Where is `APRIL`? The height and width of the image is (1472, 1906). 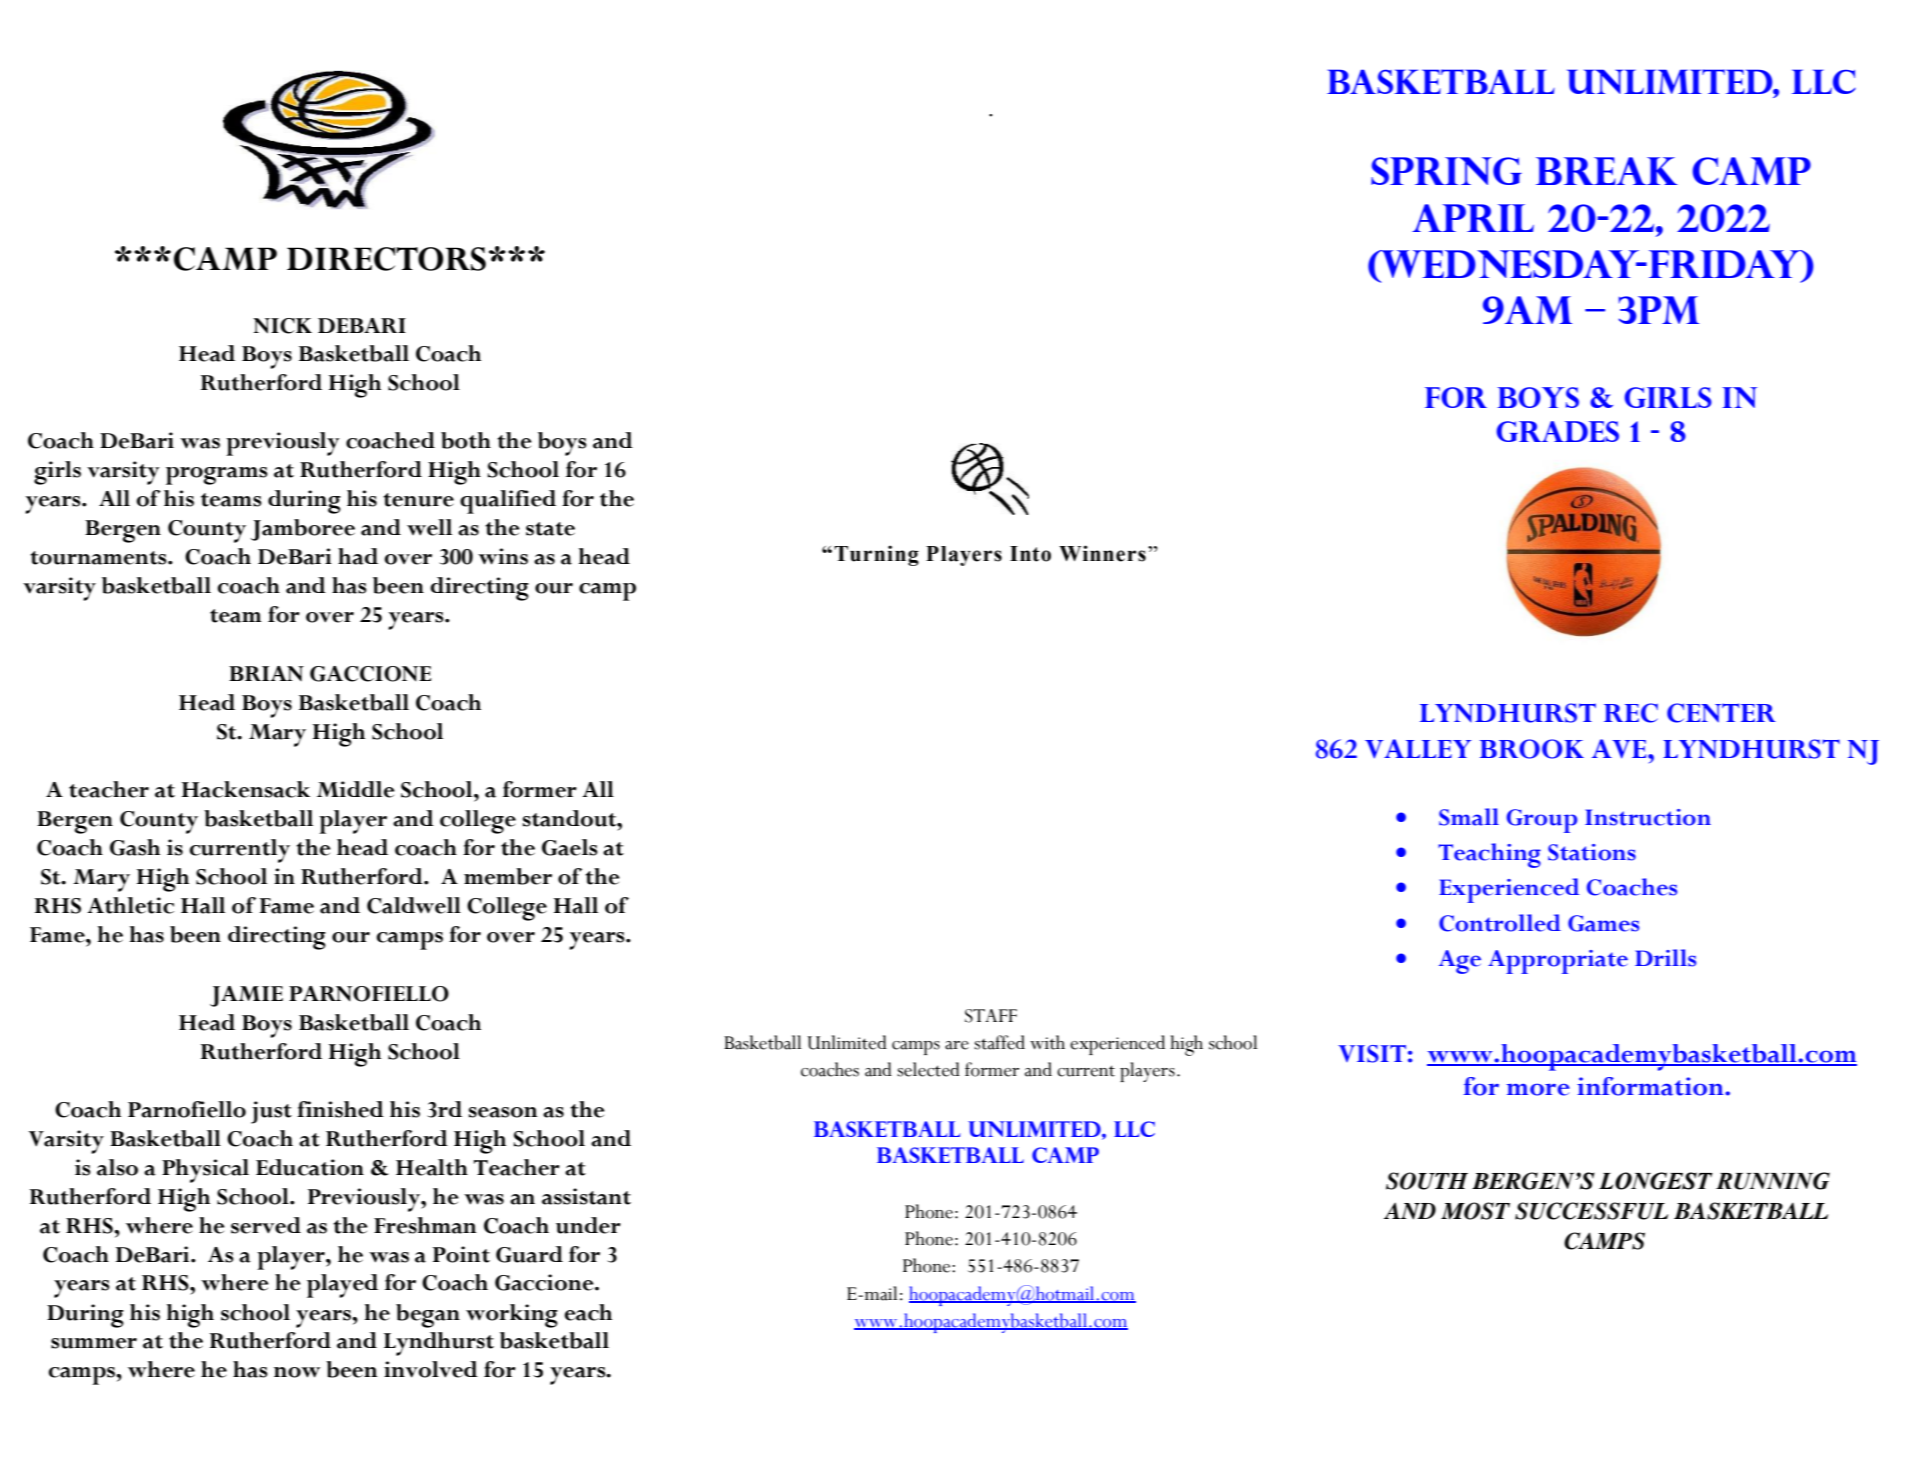
APRIL is located at coordinates (1473, 218).
